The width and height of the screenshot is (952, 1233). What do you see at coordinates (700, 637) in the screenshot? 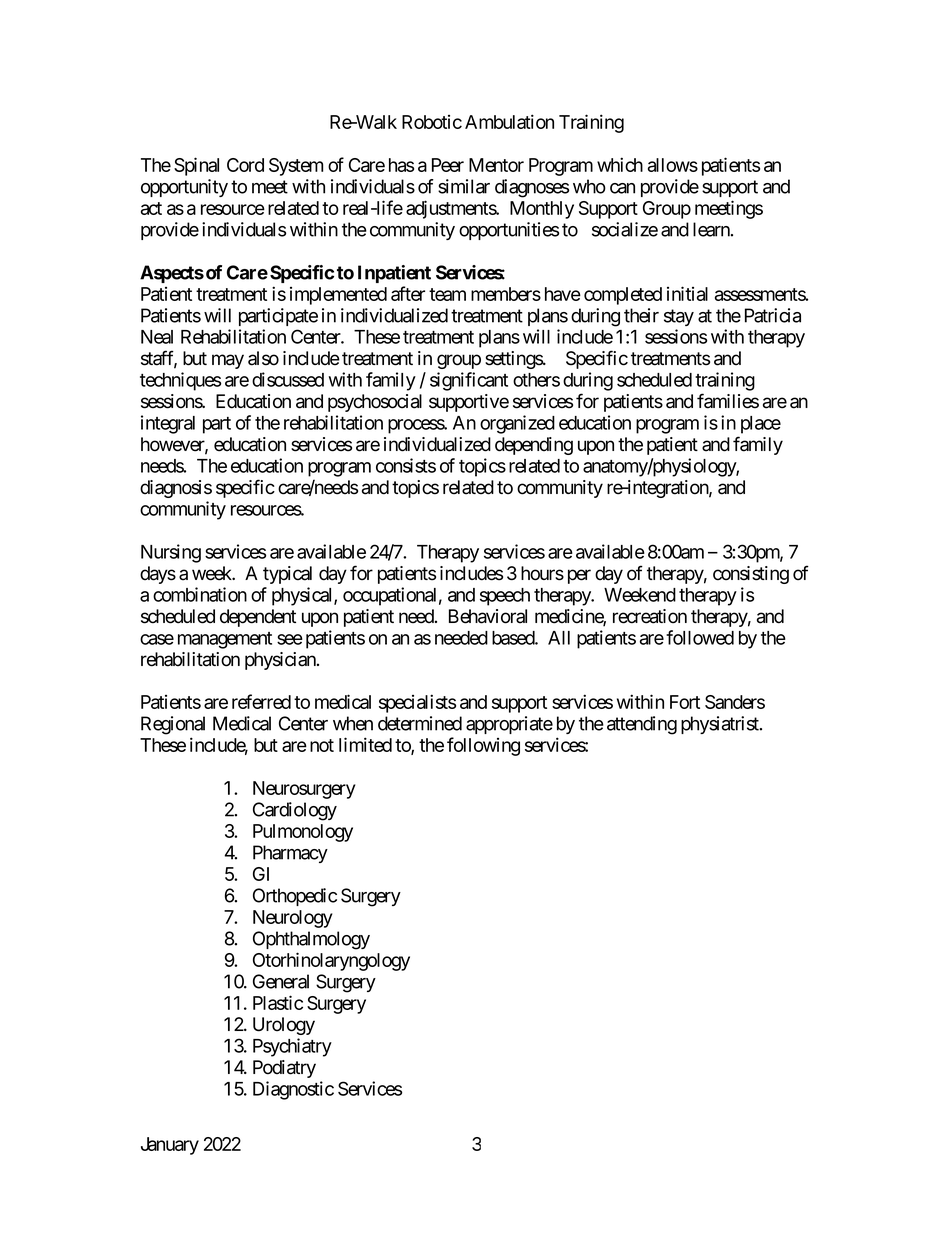
I see `followed` at bounding box center [700, 637].
